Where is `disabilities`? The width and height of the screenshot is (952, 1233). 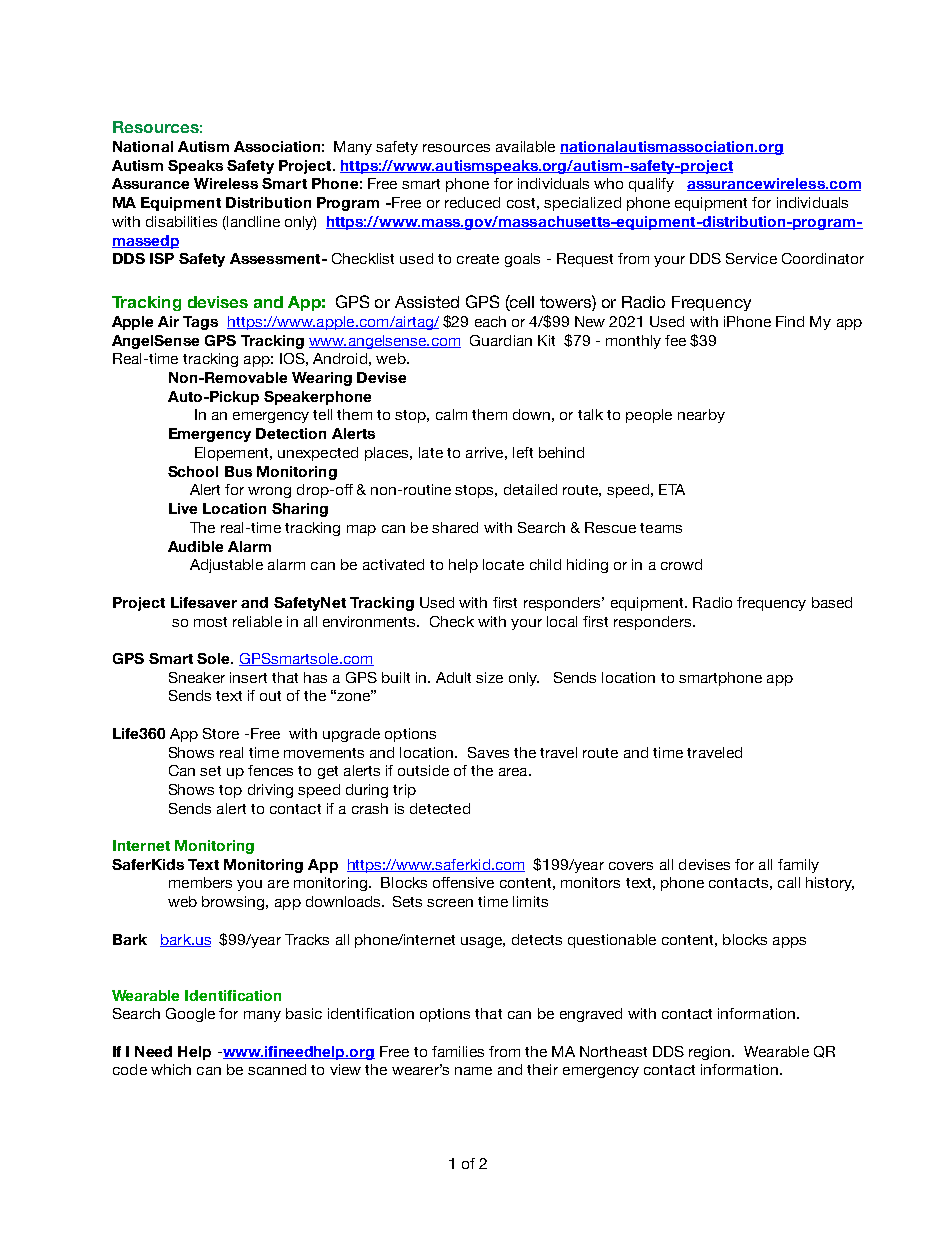 disabilities is located at coordinates (181, 221).
